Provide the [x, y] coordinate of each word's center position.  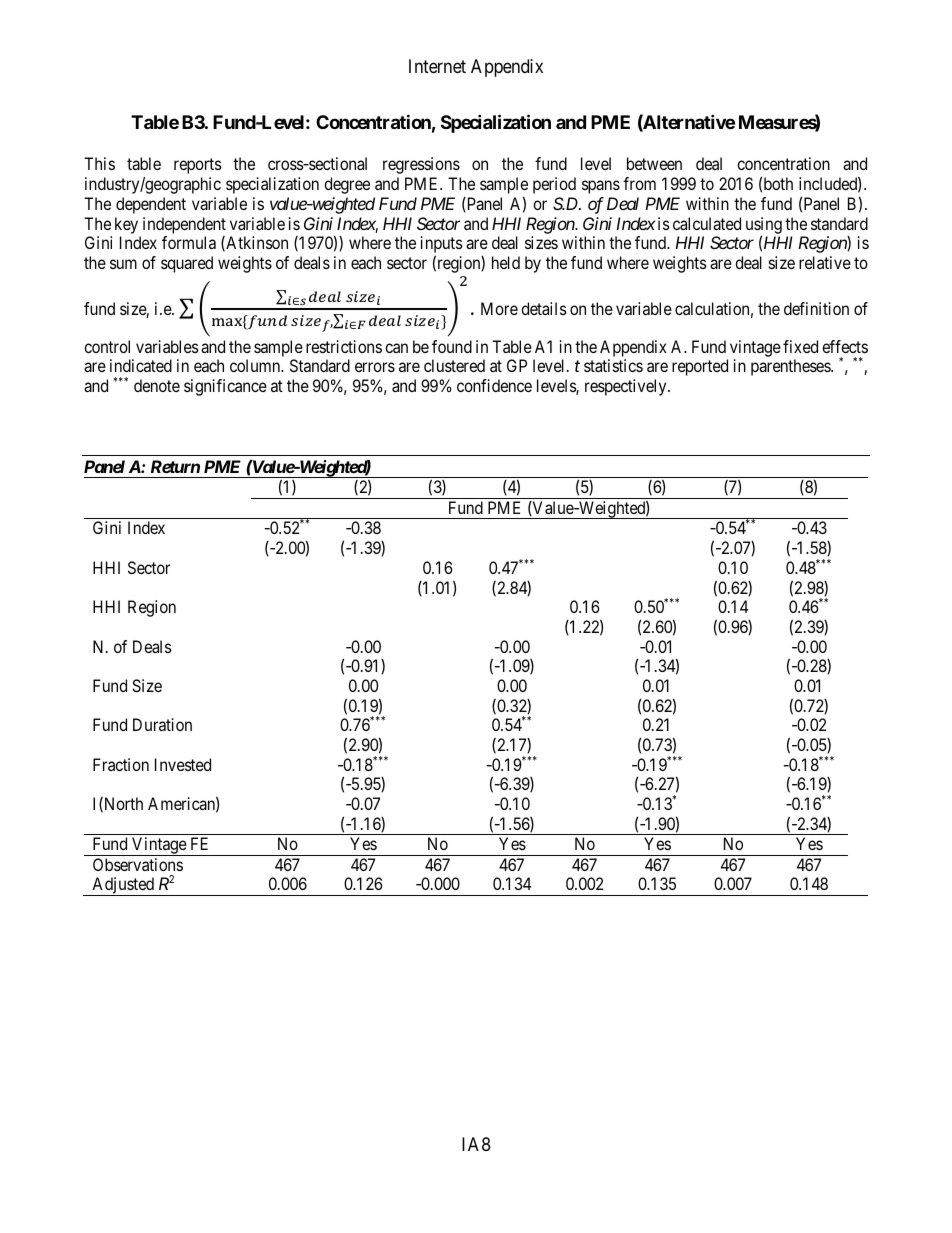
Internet [437, 66]
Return [175, 466]
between [654, 163]
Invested [183, 764]
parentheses [791, 367]
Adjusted [123, 886]
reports [198, 166]
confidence [494, 385]
